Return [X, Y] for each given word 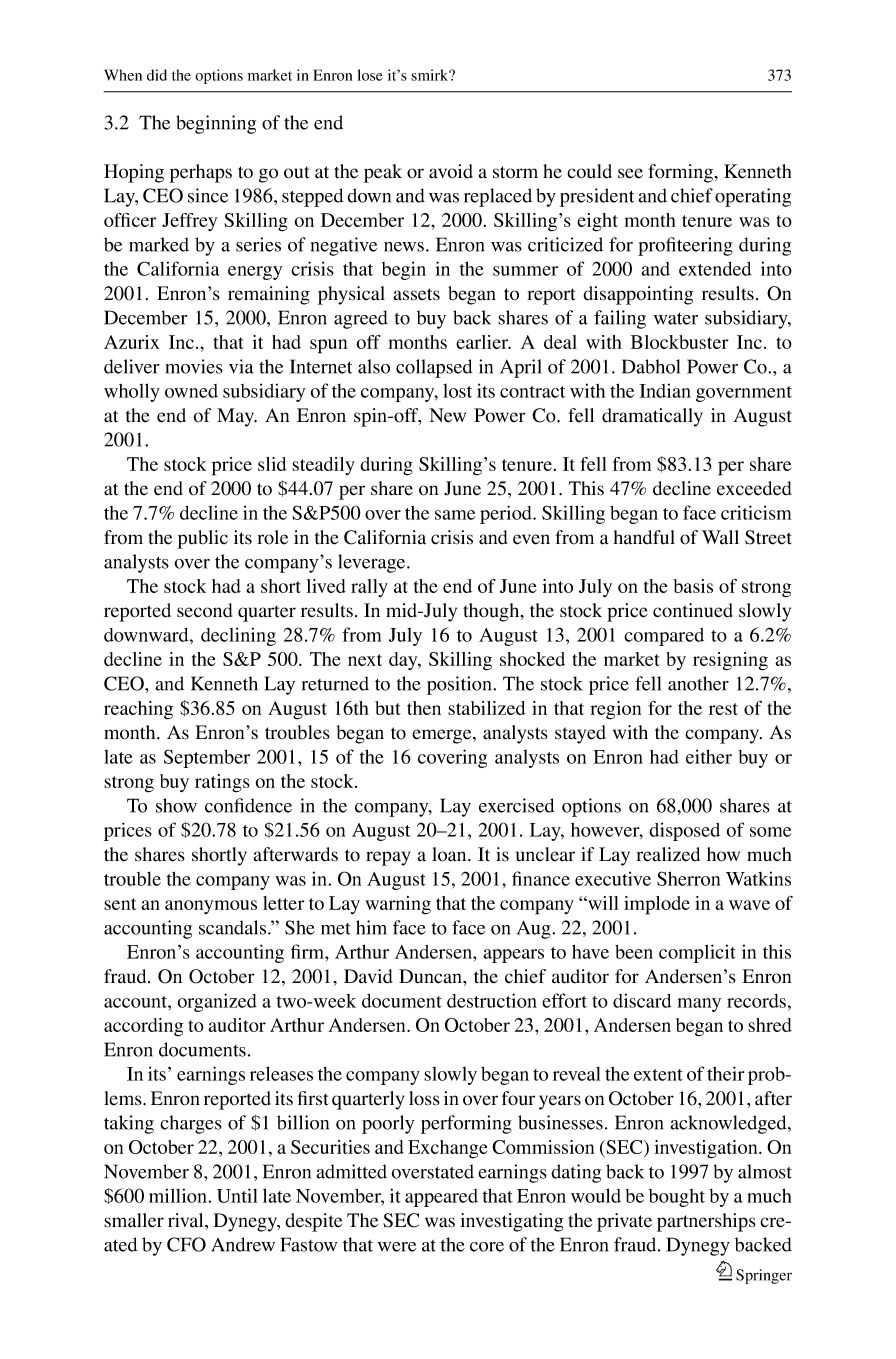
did [157, 75]
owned [191, 391]
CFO [186, 1244]
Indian [665, 390]
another [698, 683]
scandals [234, 927]
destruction [492, 1000]
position [460, 685]
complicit [697, 953]
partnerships [706, 1222]
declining [238, 636]
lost [457, 391]
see [630, 173]
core [487, 1247]
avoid [451, 171]
